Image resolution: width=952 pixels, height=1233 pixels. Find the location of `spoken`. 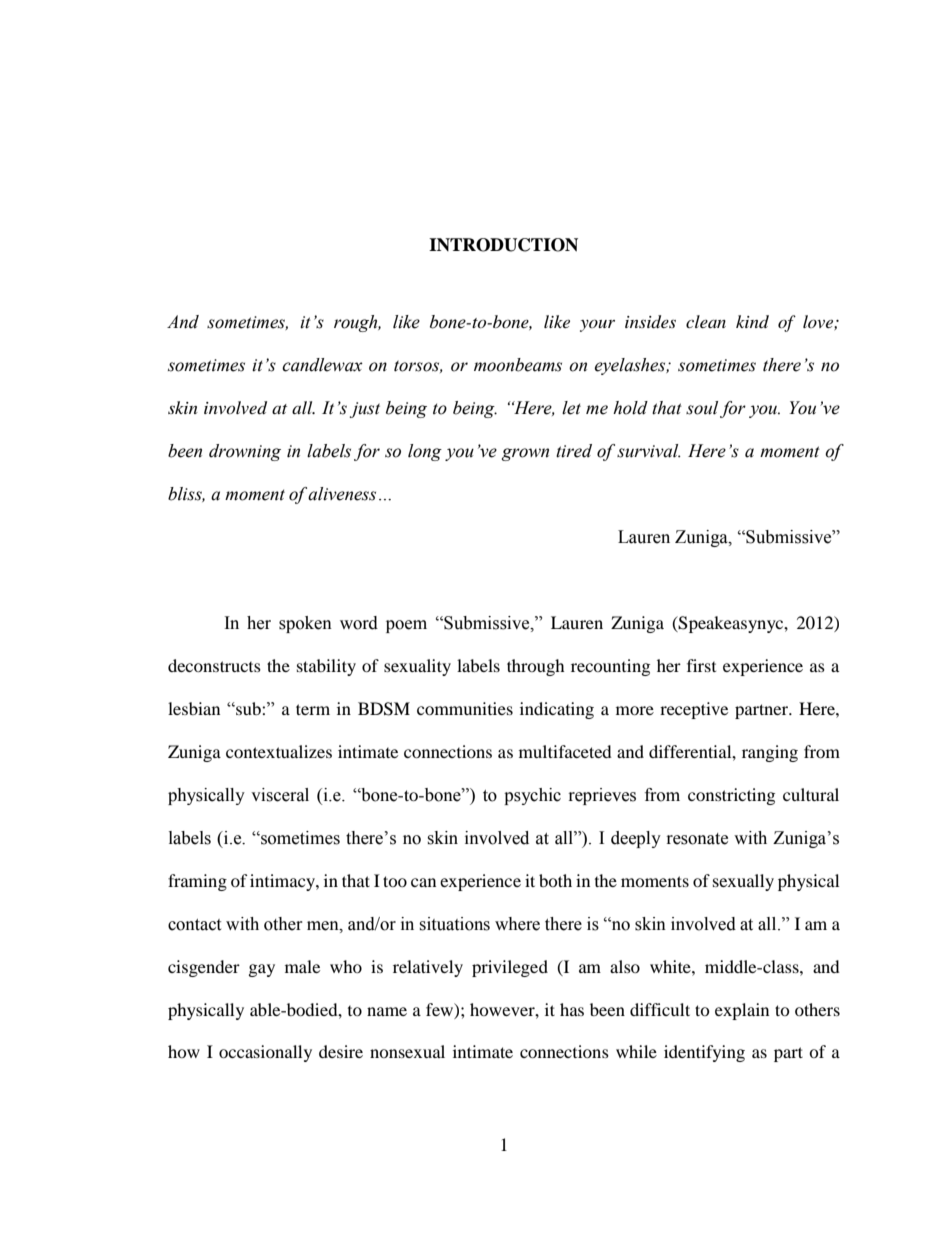

spoken is located at coordinates (305, 624).
